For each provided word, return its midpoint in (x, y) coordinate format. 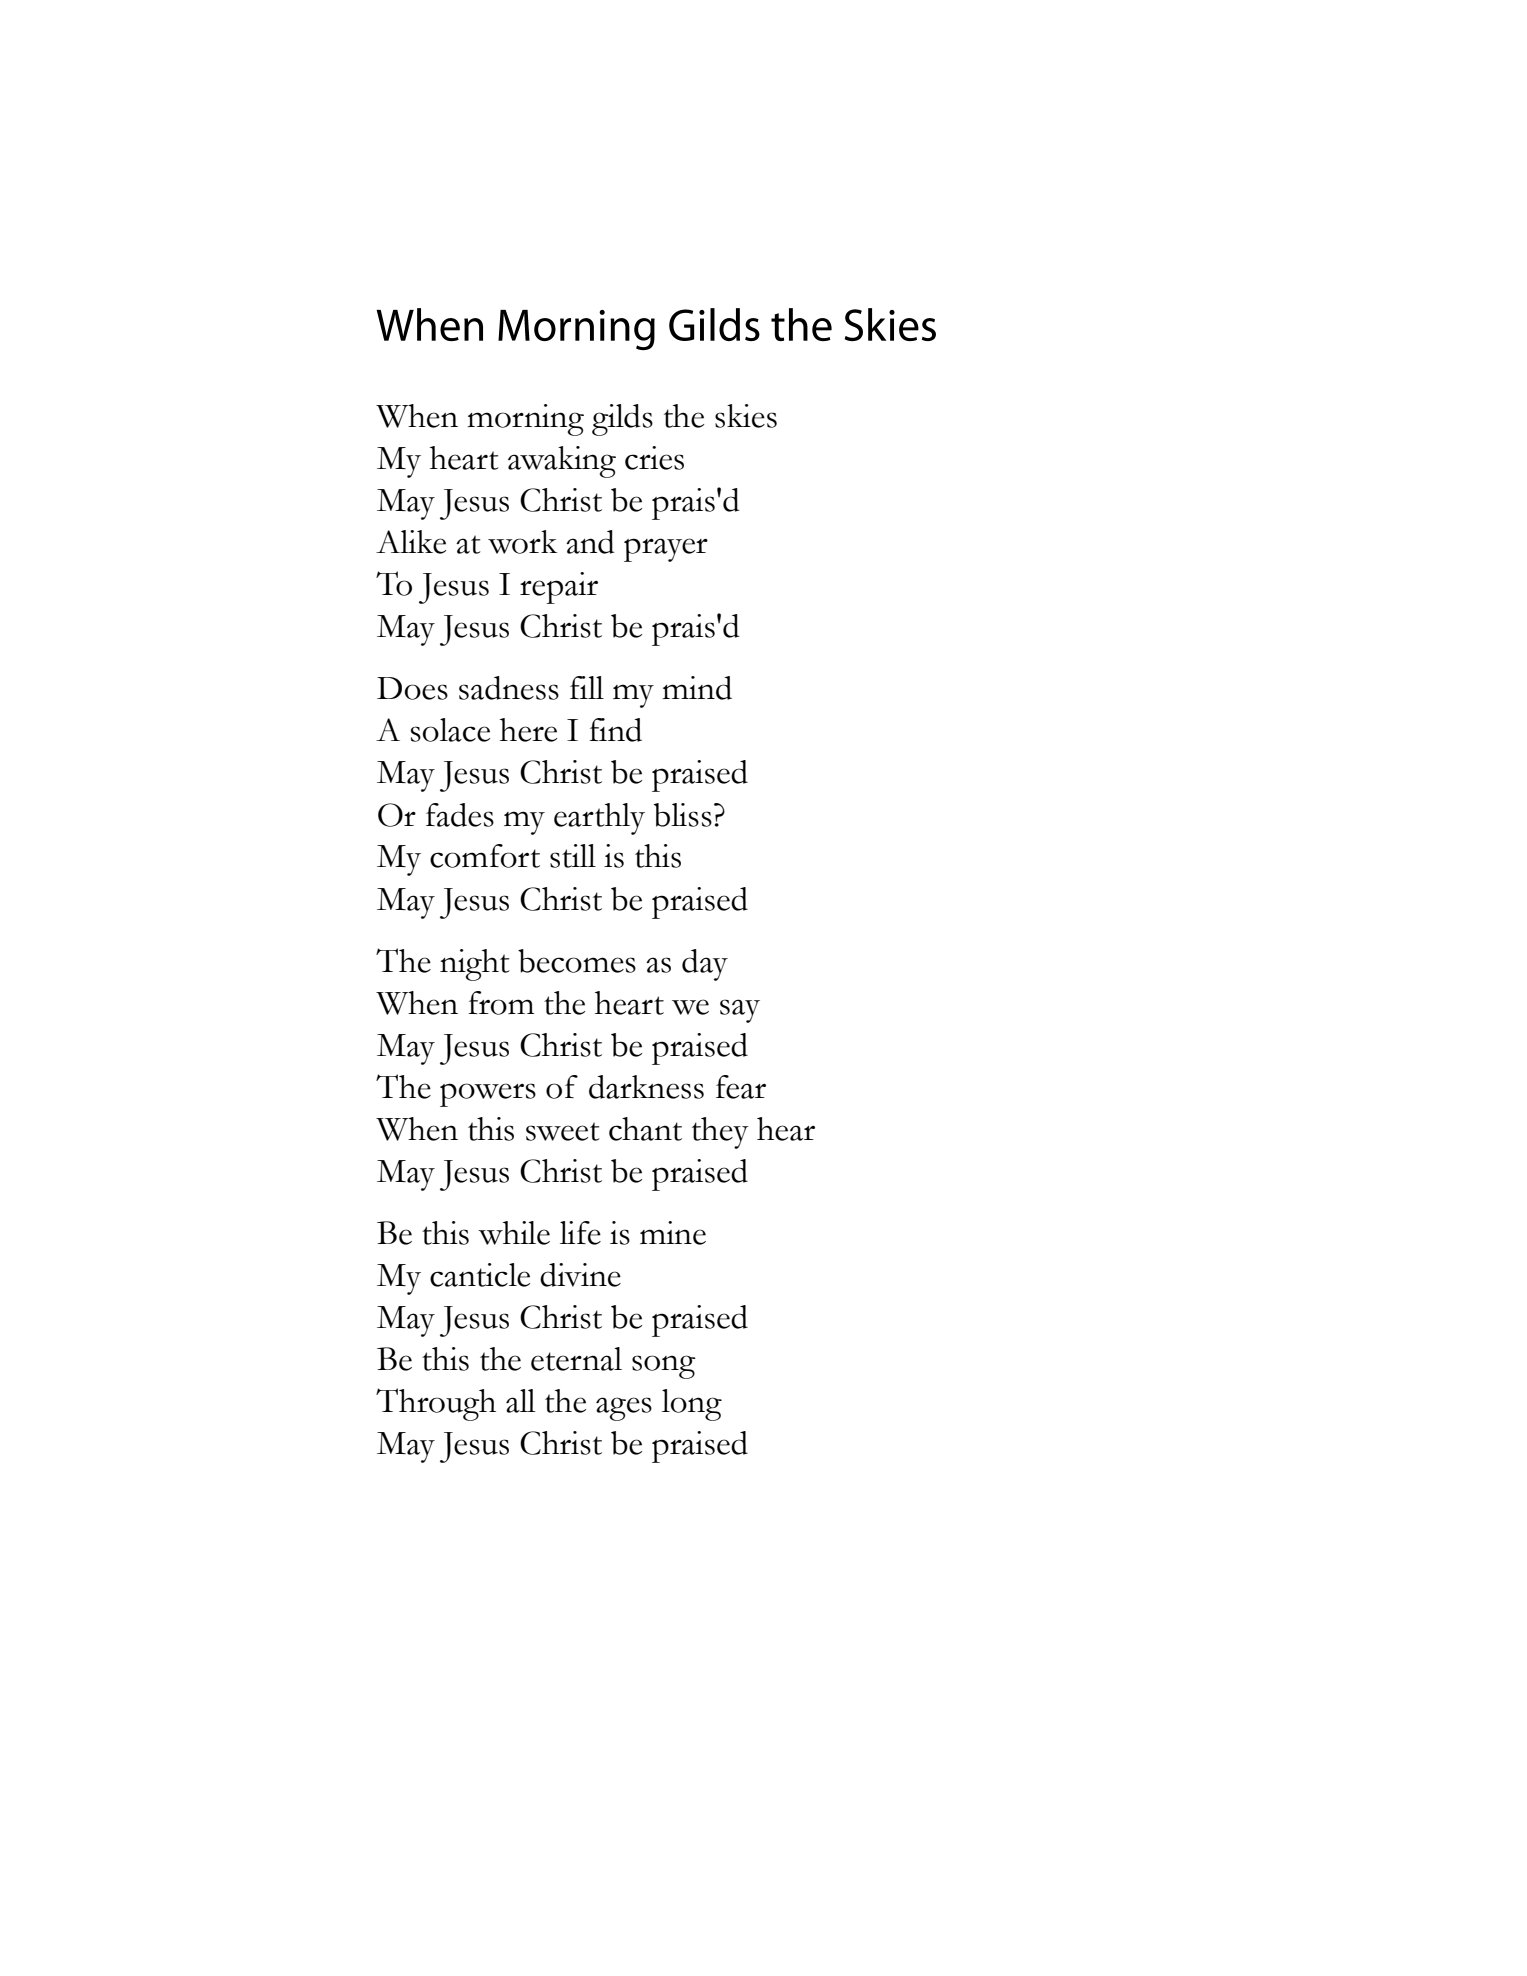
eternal (576, 1359)
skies (746, 416)
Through (436, 1404)
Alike (411, 542)
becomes (577, 961)
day (705, 965)
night (475, 965)
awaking (562, 462)
